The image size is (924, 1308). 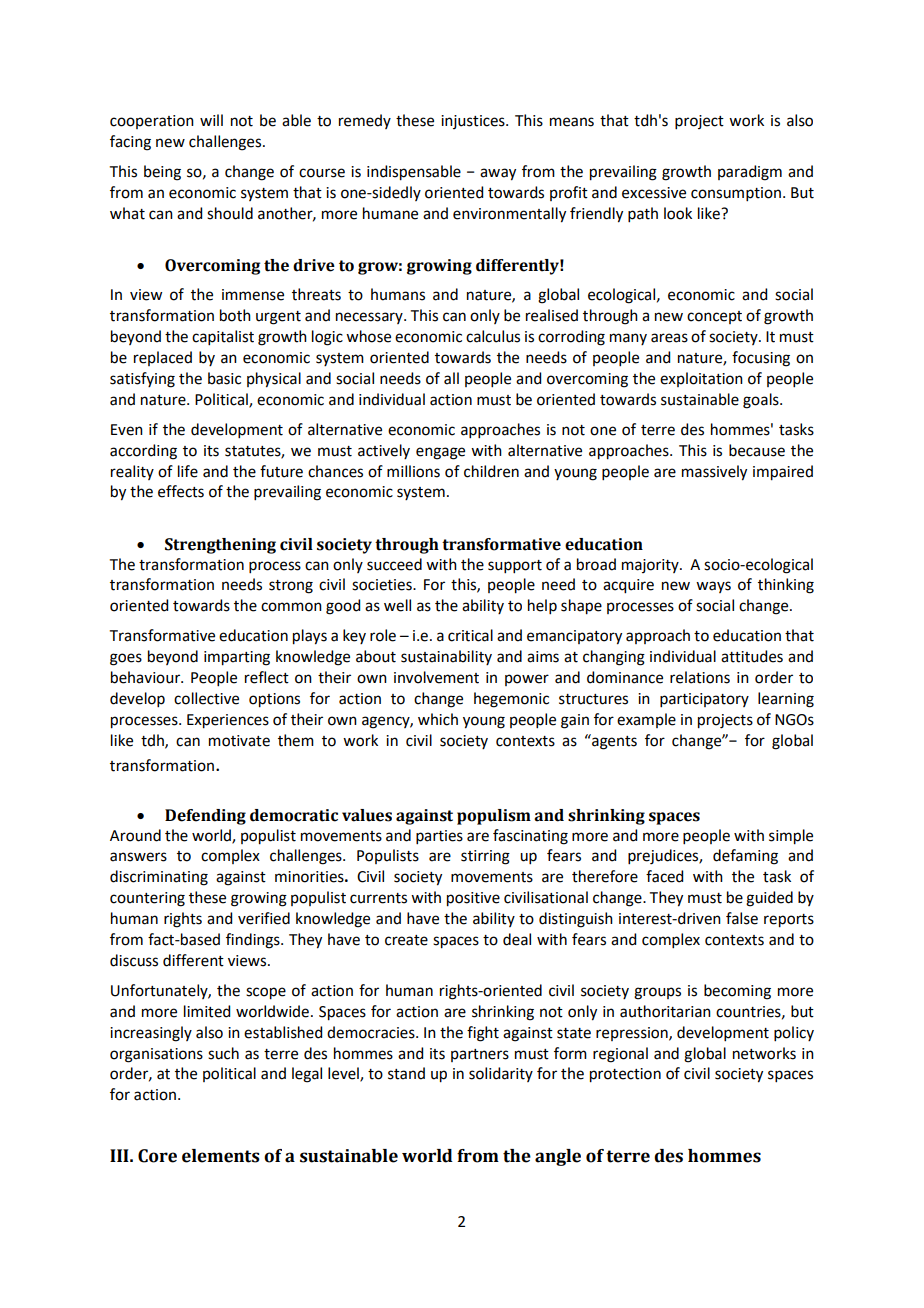 What do you see at coordinates (470, 635) in the screenshot?
I see `critical` at bounding box center [470, 635].
